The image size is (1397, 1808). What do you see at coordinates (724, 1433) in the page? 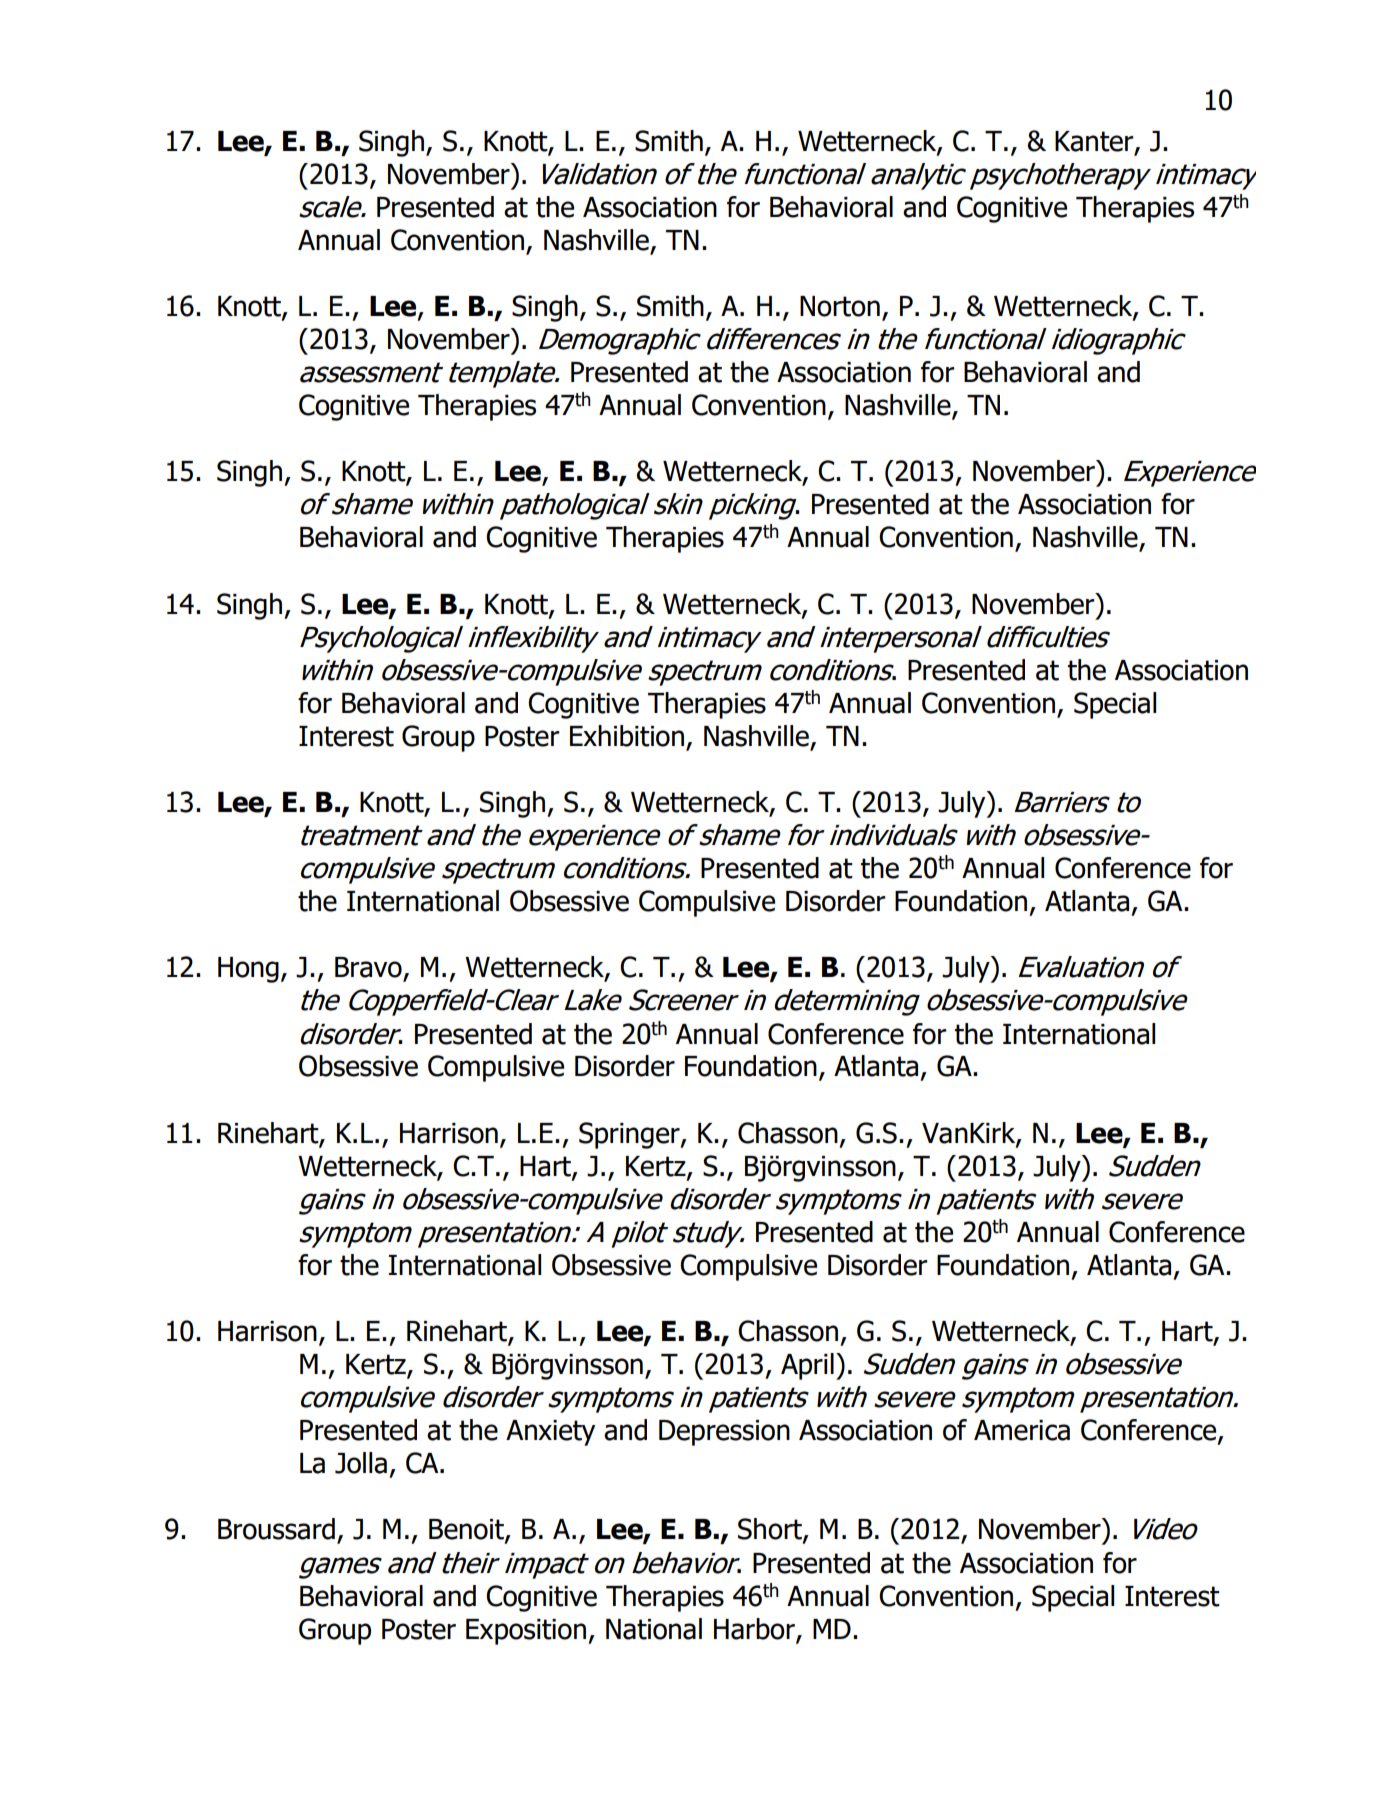
I see `Depression` at bounding box center [724, 1433].
